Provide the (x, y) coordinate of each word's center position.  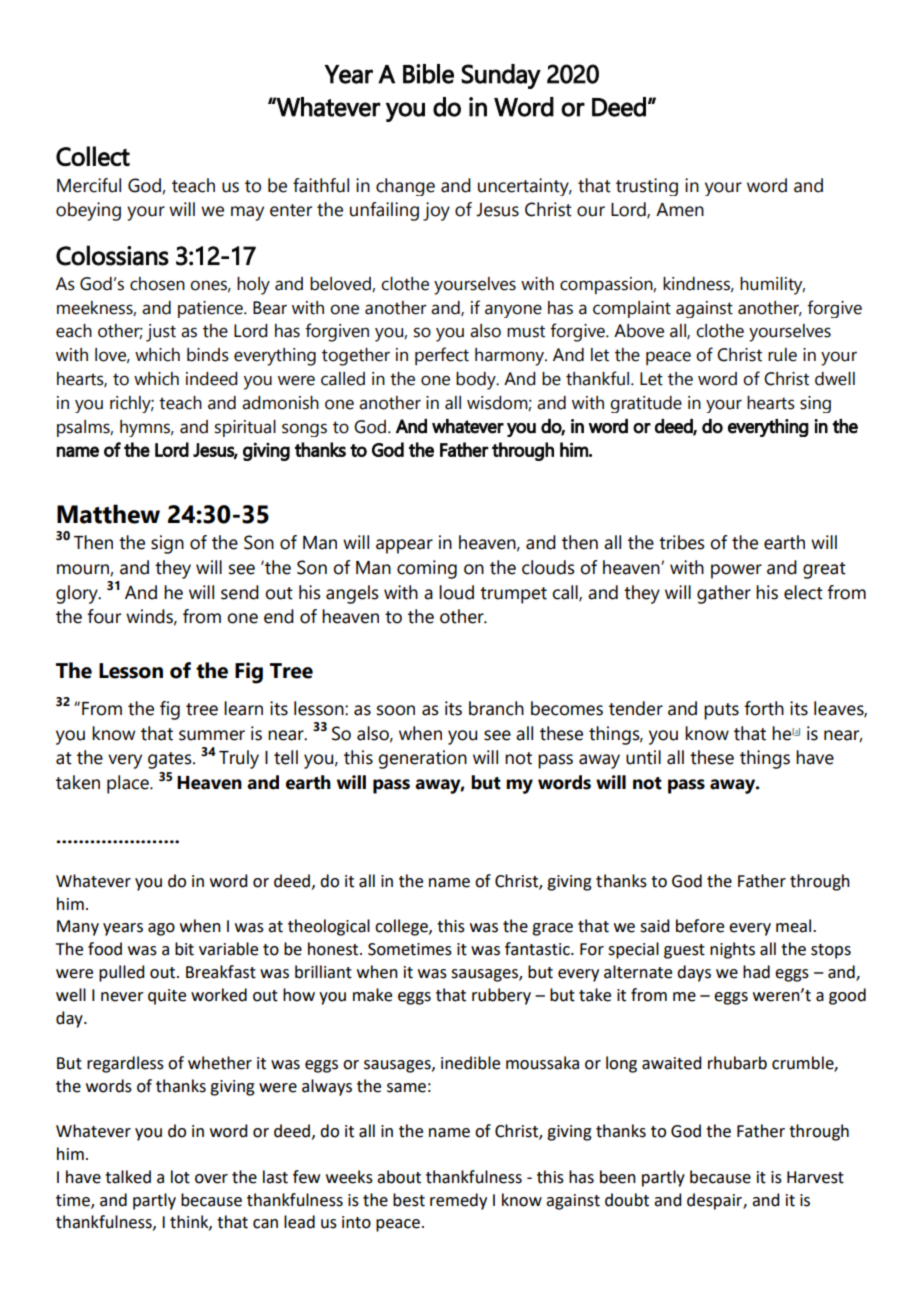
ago (161, 929)
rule (782, 355)
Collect (93, 156)
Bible (428, 74)
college (402, 927)
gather (724, 594)
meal (793, 926)
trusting (647, 187)
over (211, 1179)
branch (496, 708)
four (104, 616)
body (477, 381)
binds (208, 355)
